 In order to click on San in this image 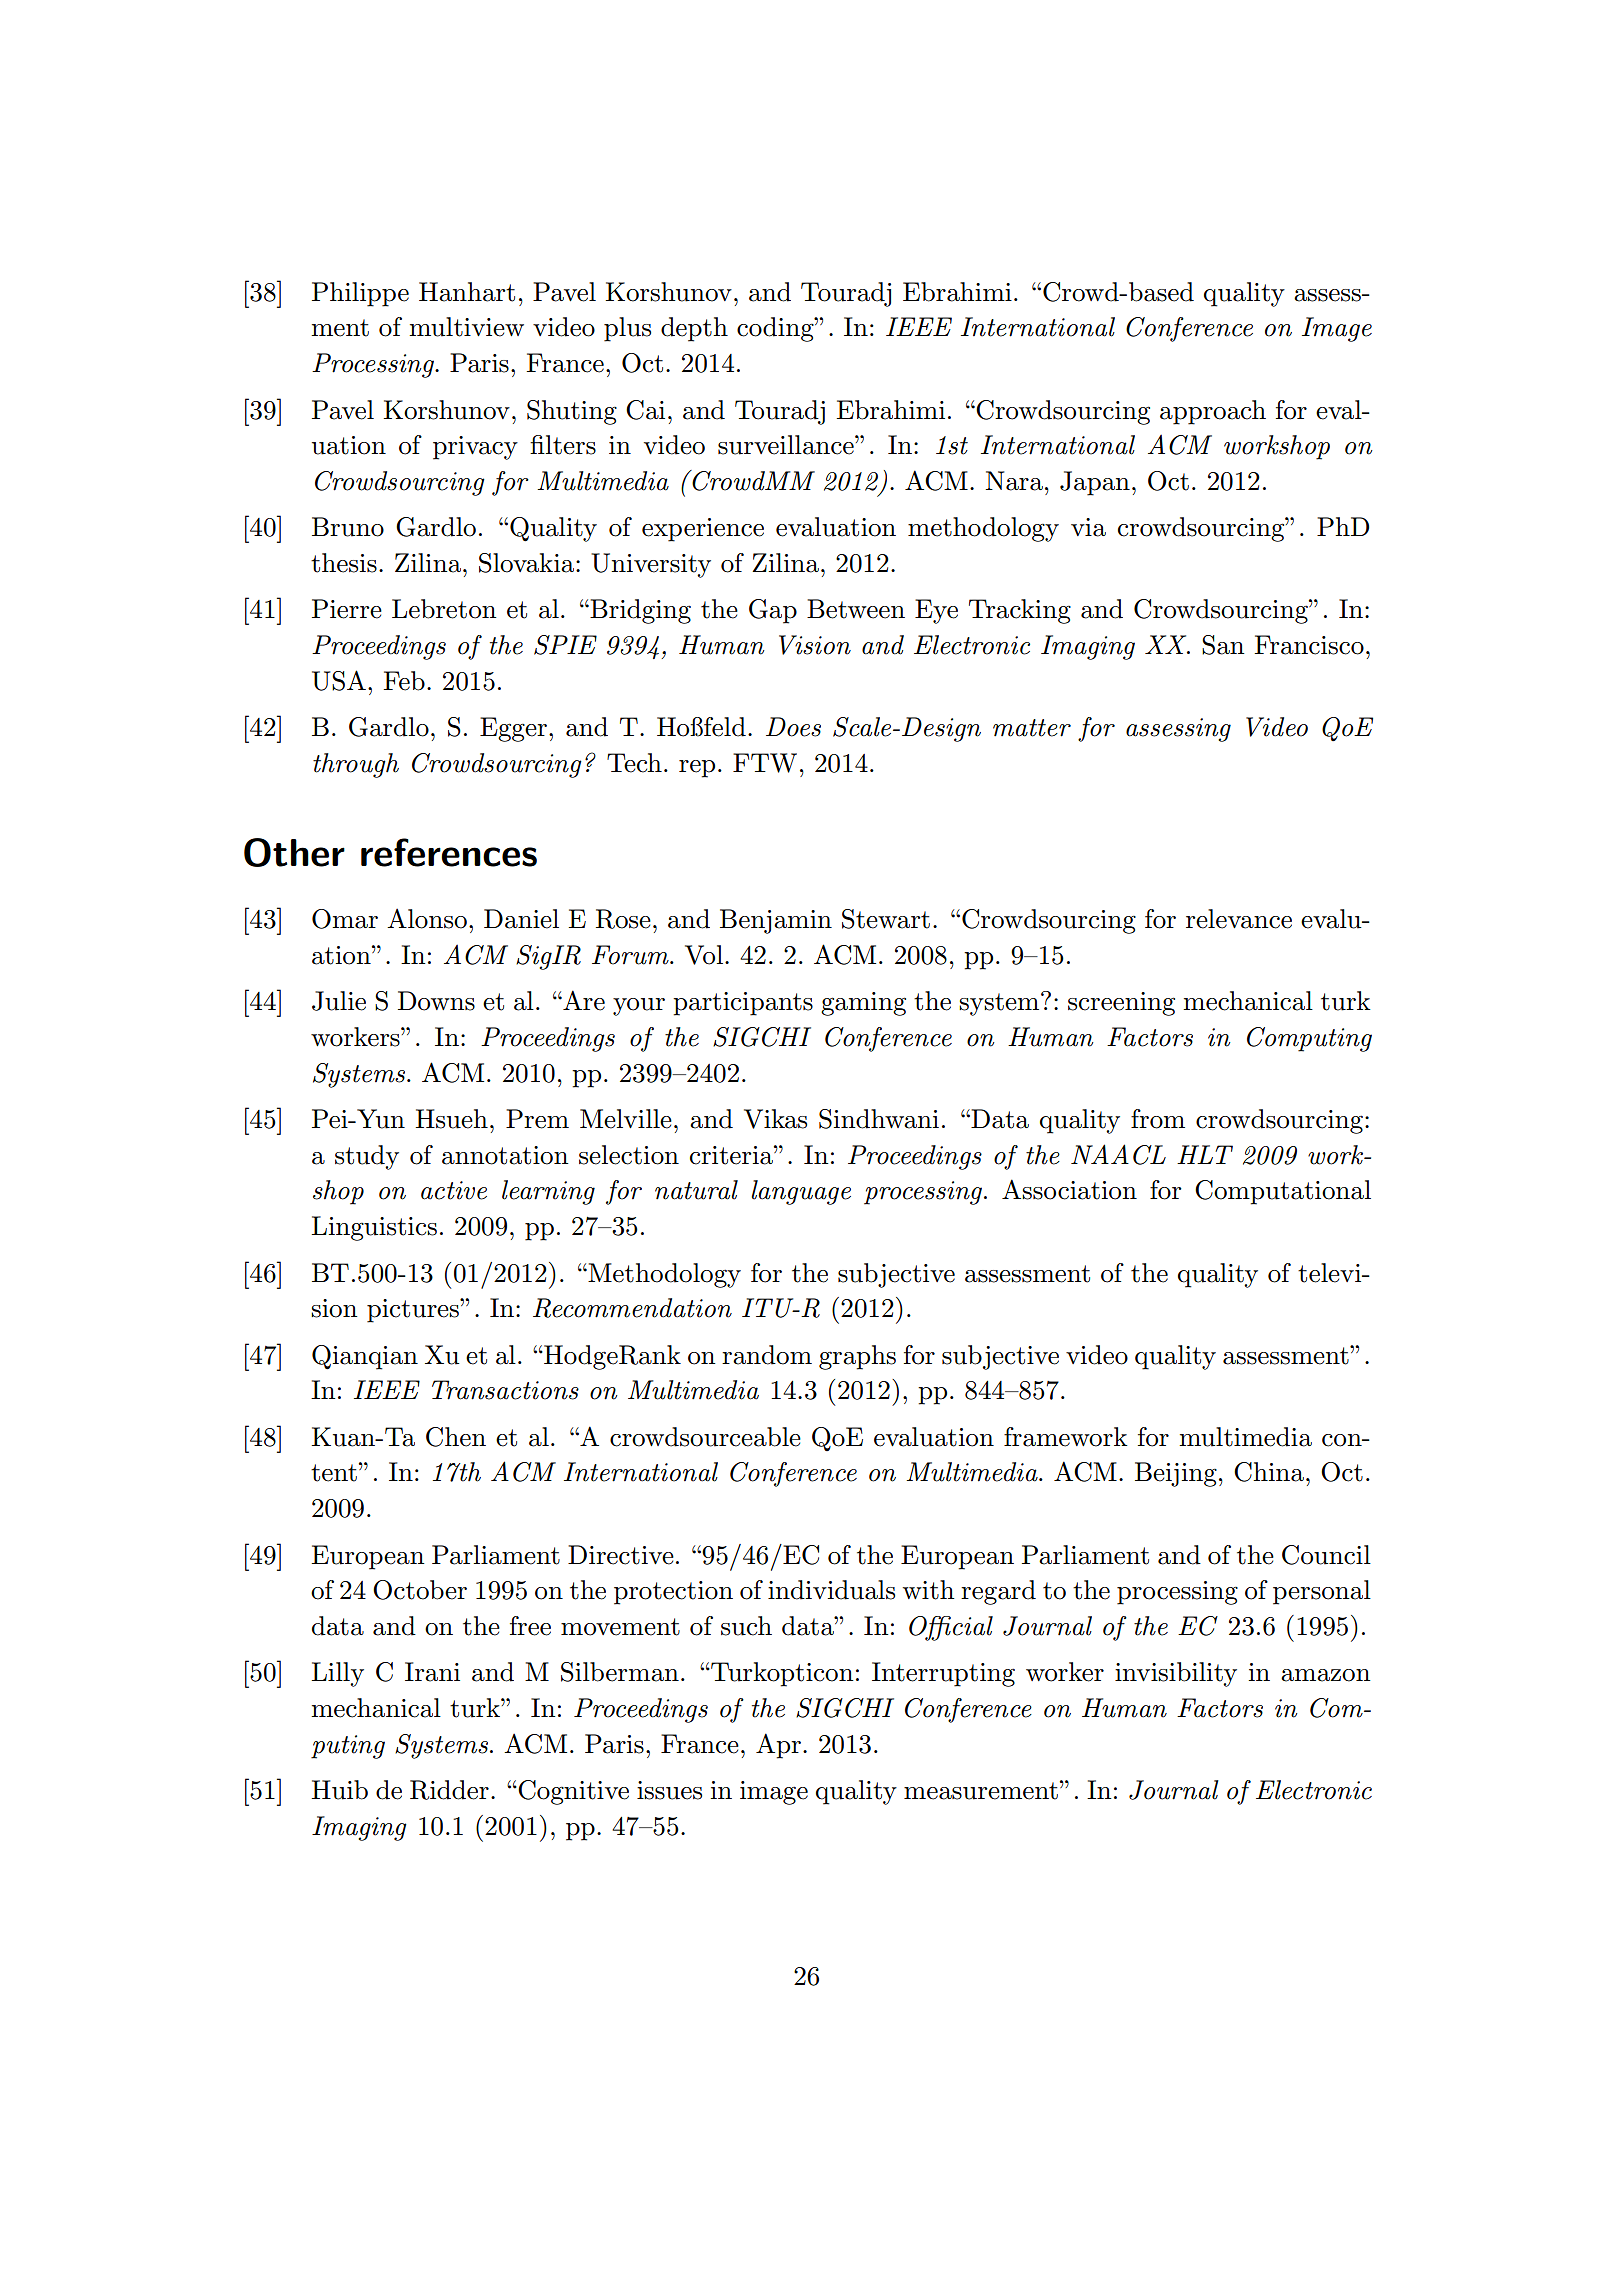, I will do `click(1223, 645)`.
